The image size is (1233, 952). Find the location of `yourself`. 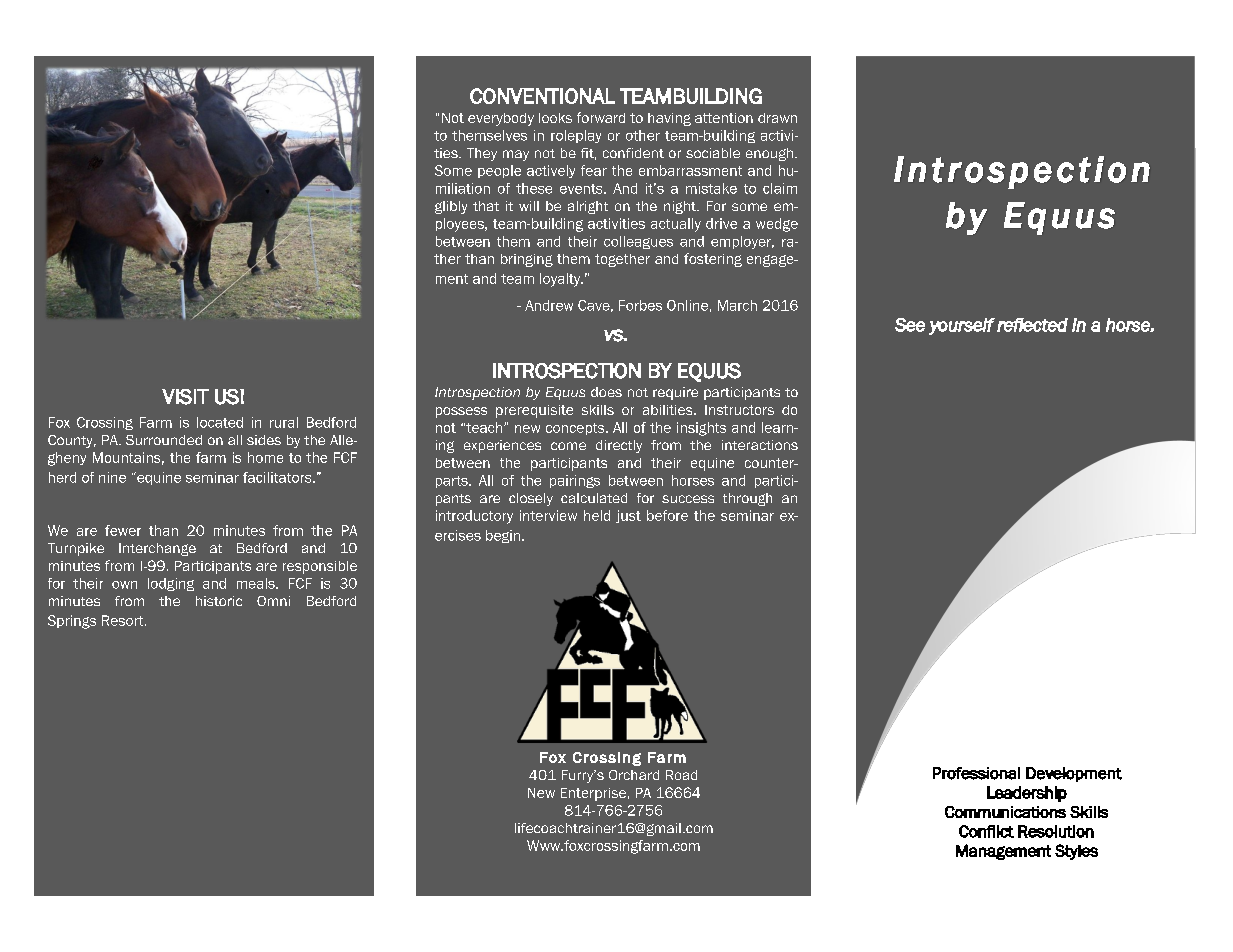

yourself is located at coordinates (962, 326).
